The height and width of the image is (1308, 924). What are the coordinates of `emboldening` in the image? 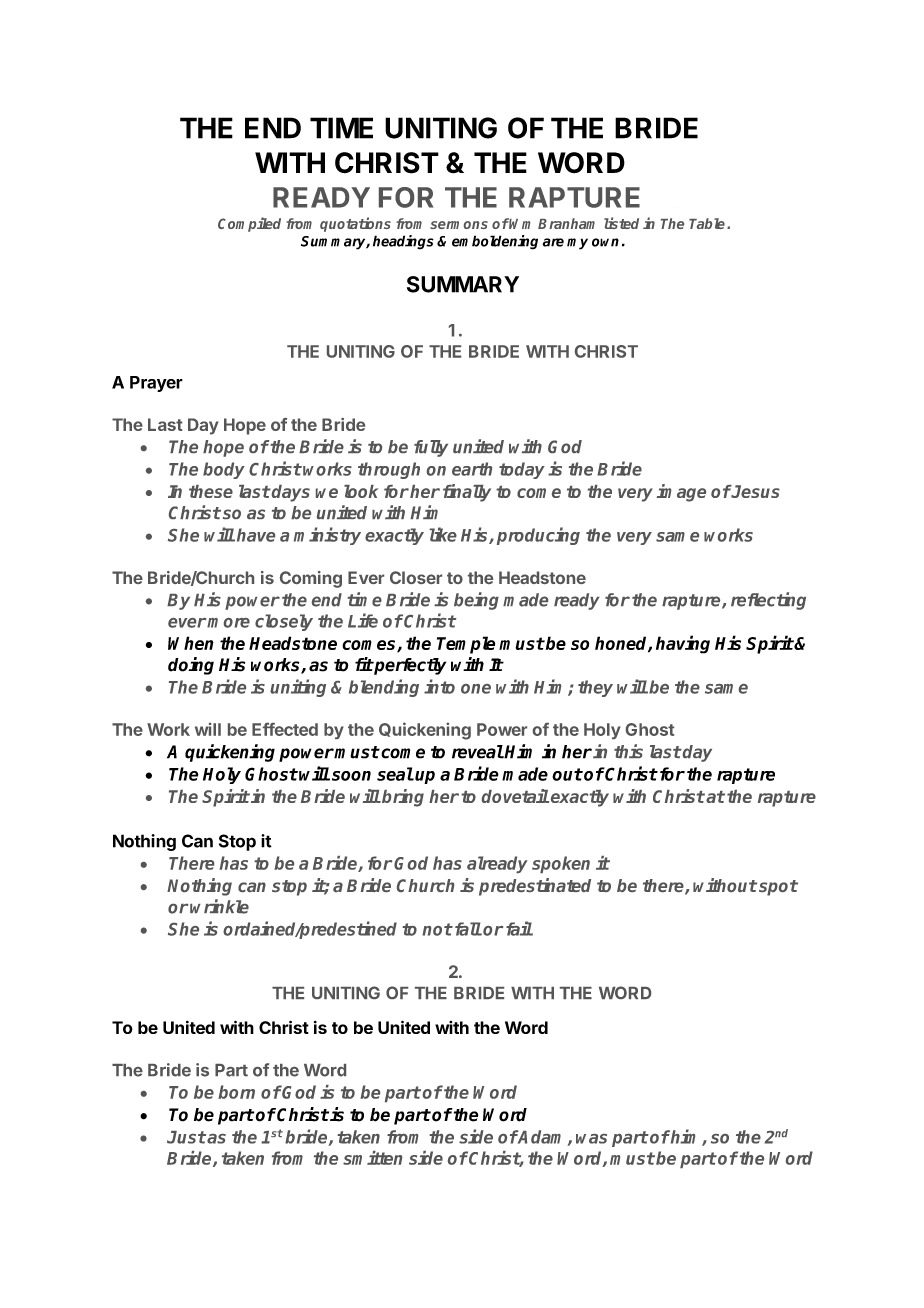 It's located at (495, 242).
